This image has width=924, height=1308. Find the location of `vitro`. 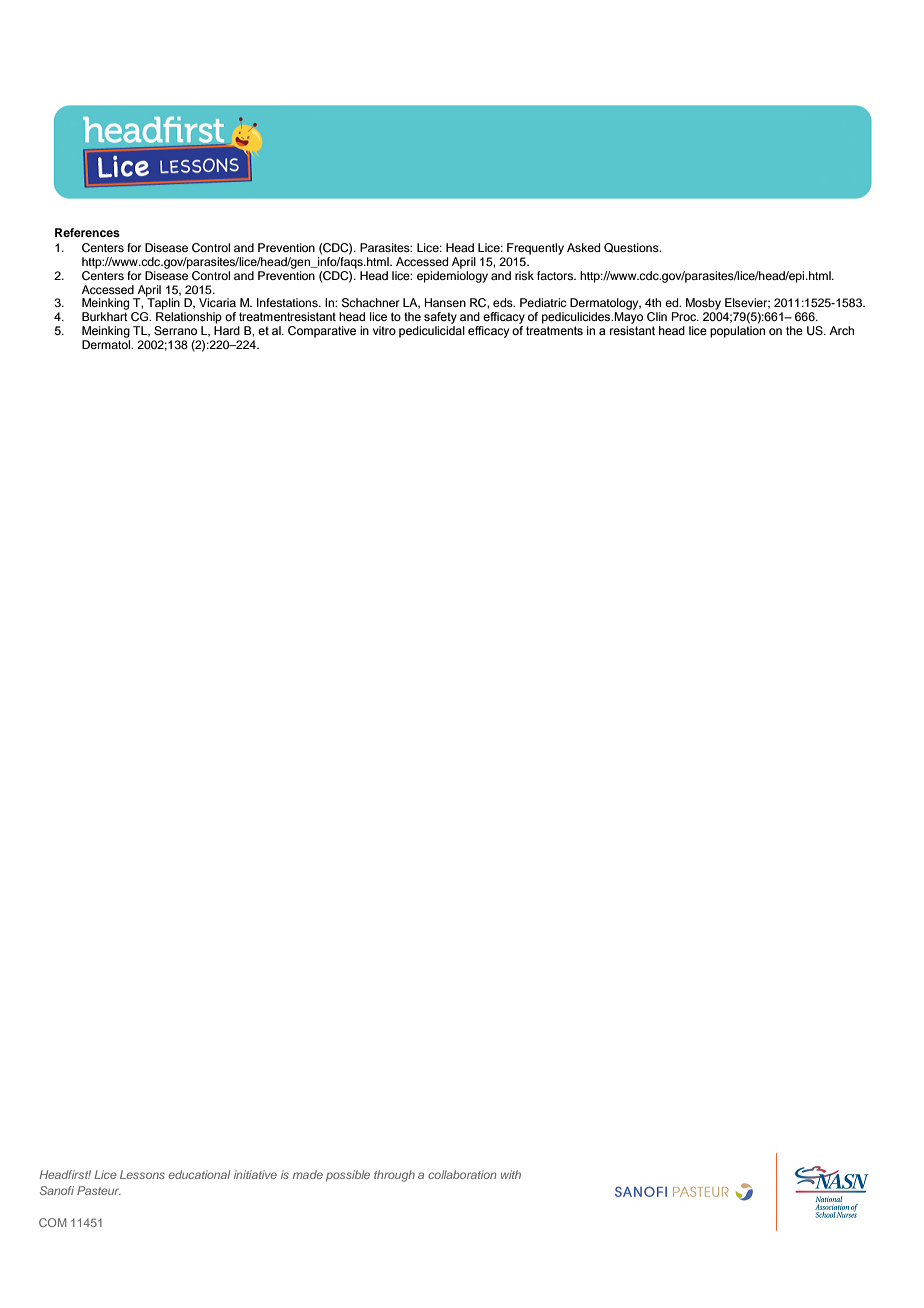

vitro is located at coordinates (384, 330).
